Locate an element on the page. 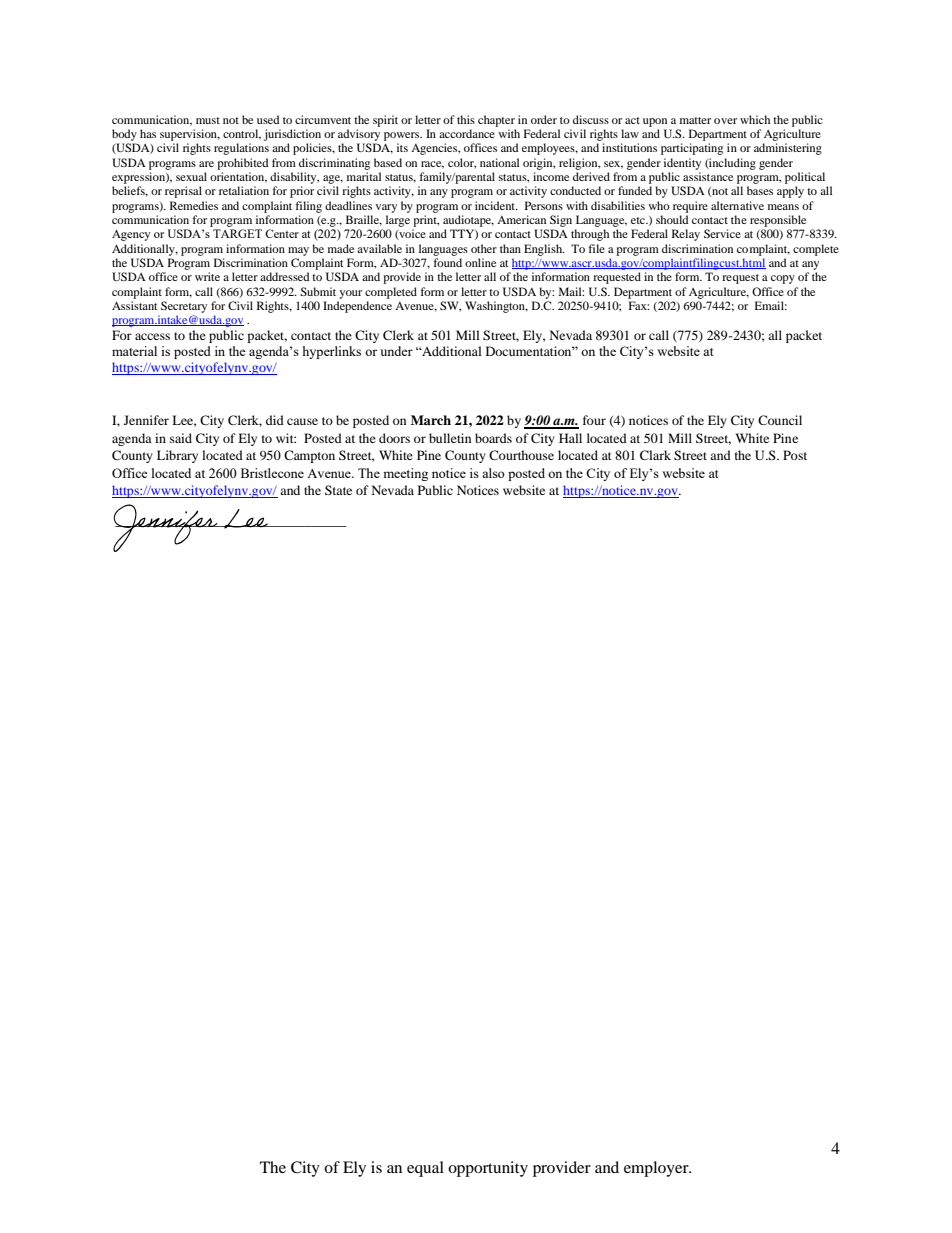 The width and height of the document is (952, 1233). Clark is located at coordinates (655, 455).
